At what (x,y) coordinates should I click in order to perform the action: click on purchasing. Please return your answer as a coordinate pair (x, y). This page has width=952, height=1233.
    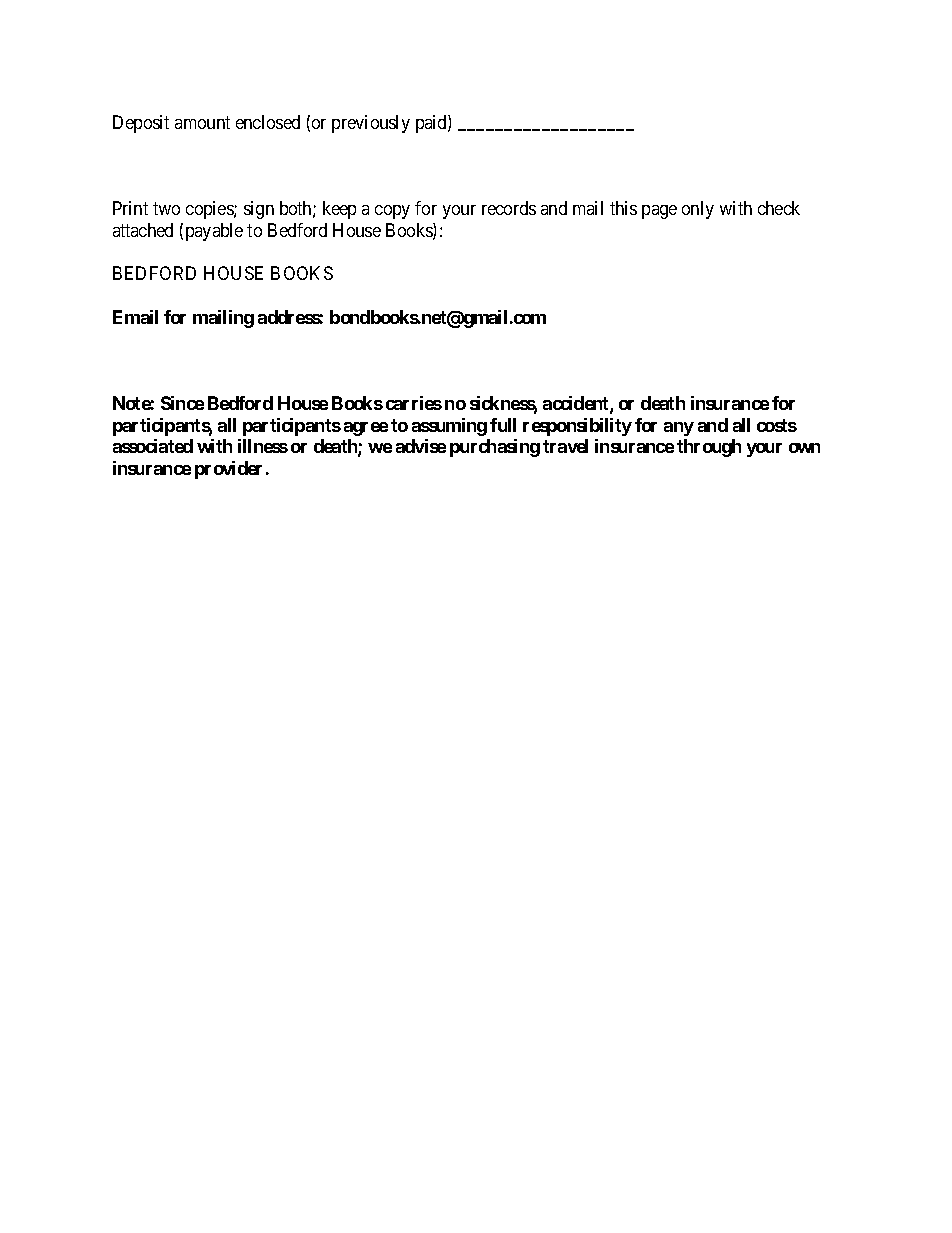
    Looking at the image, I should click on (495, 448).
